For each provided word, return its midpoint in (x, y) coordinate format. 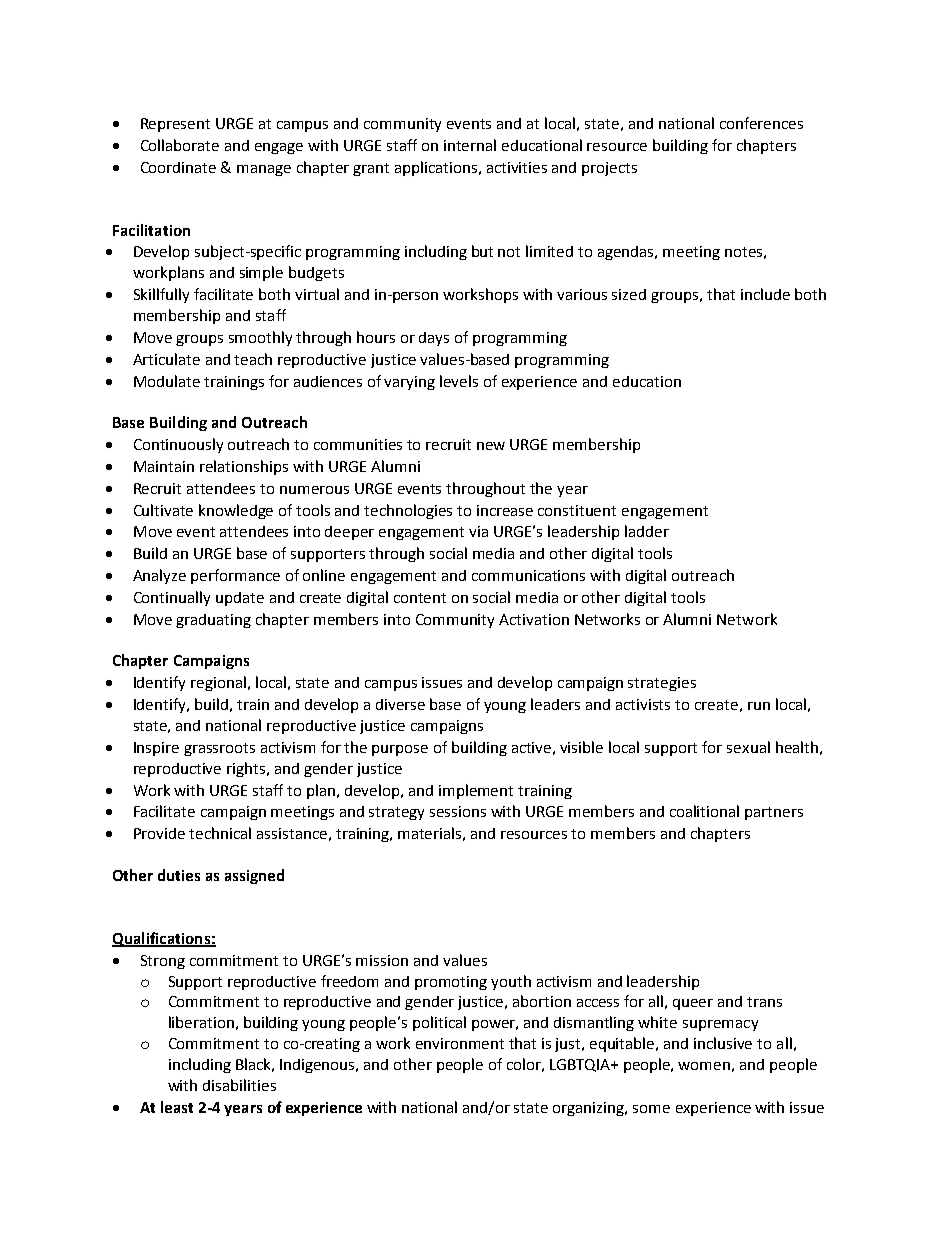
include (765, 294)
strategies (662, 684)
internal (470, 145)
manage (264, 170)
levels (459, 381)
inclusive (723, 1043)
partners (774, 813)
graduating (213, 621)
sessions (458, 811)
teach (253, 359)
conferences (761, 123)
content (420, 598)
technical (220, 833)
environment (460, 1043)
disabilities (239, 1085)
